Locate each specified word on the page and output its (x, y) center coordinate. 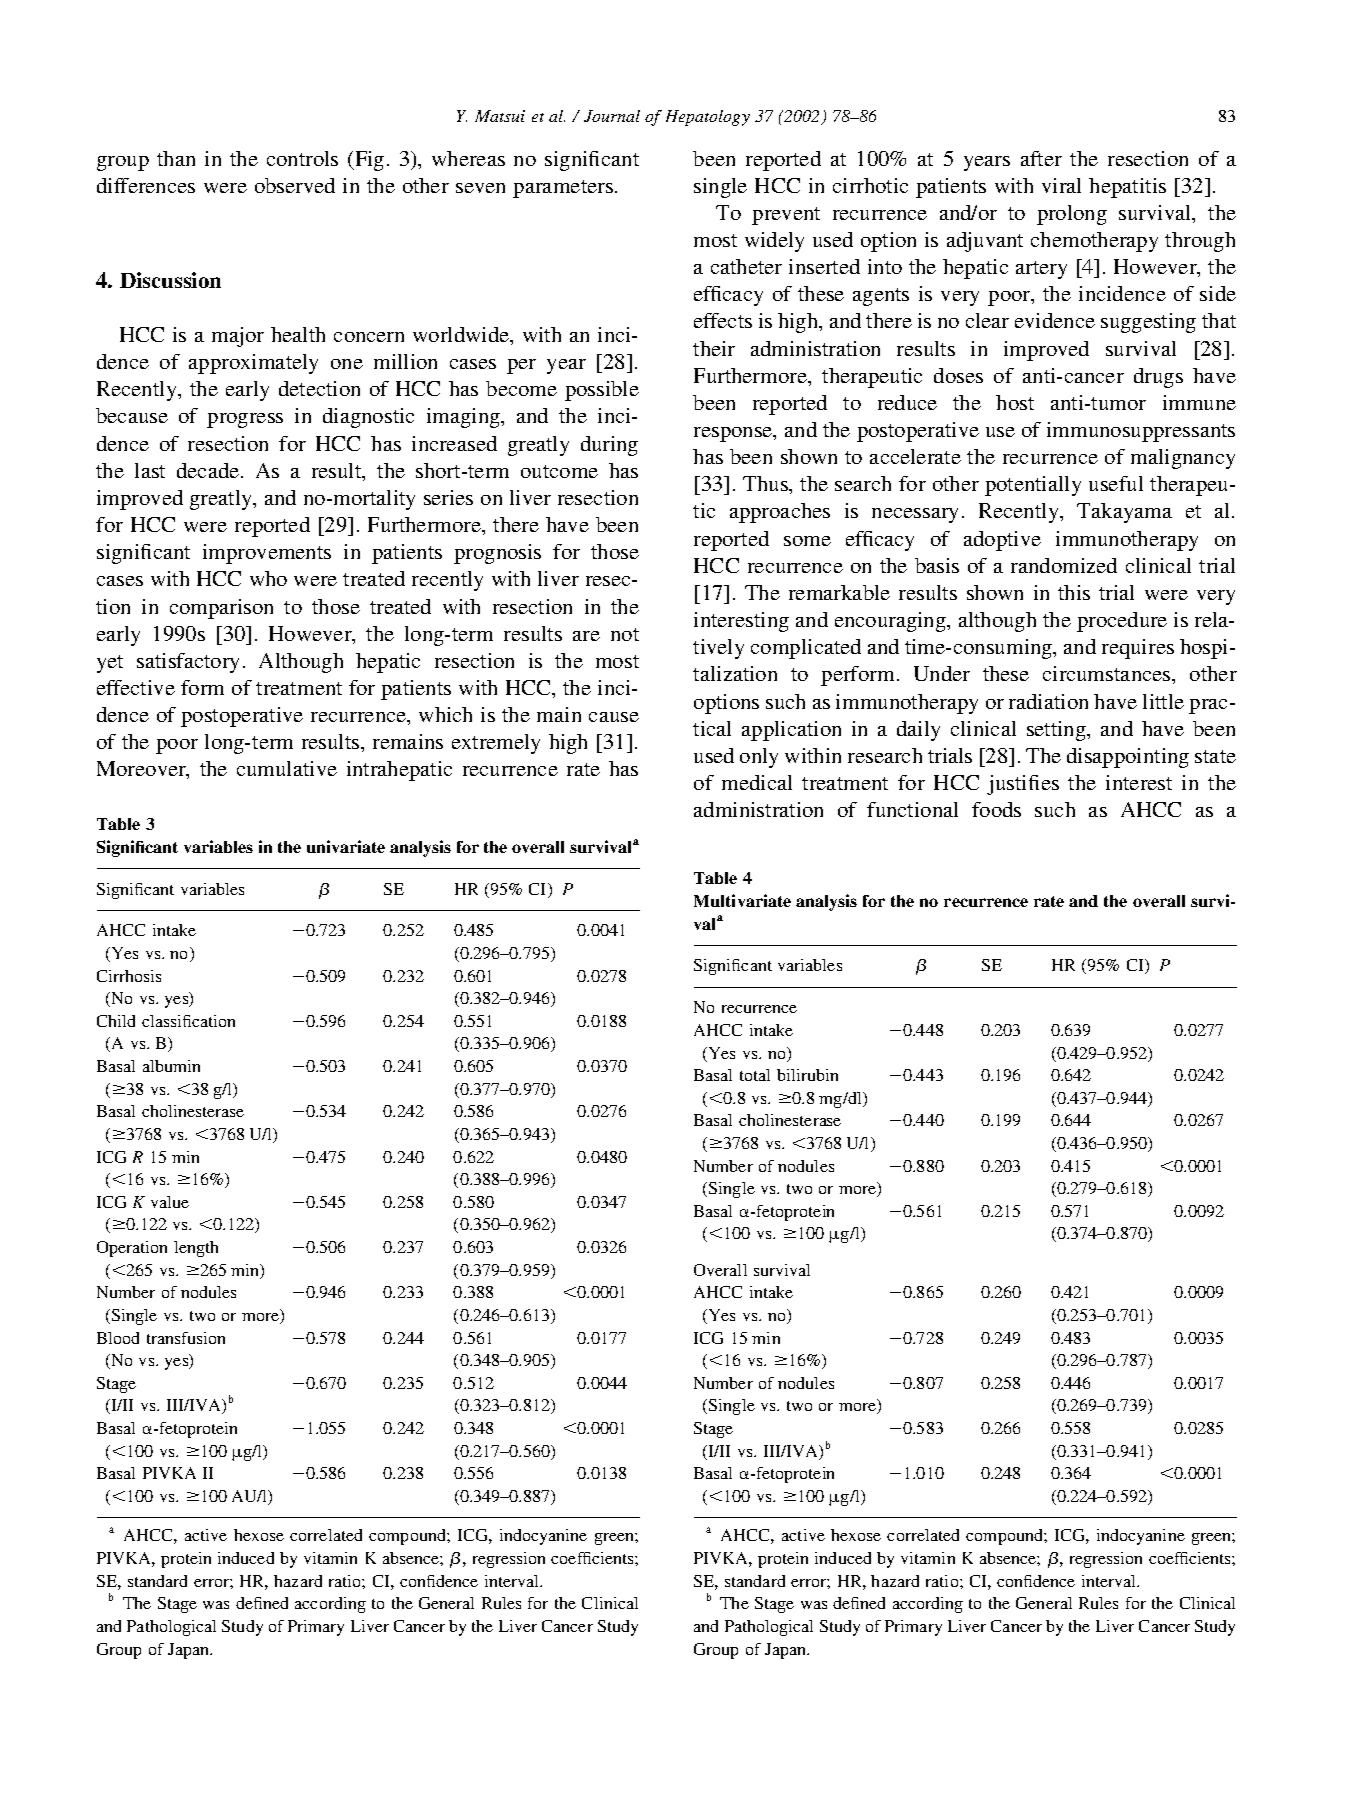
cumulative (287, 768)
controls (302, 158)
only (759, 758)
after (1041, 158)
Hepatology (708, 118)
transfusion (186, 1338)
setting (1057, 731)
